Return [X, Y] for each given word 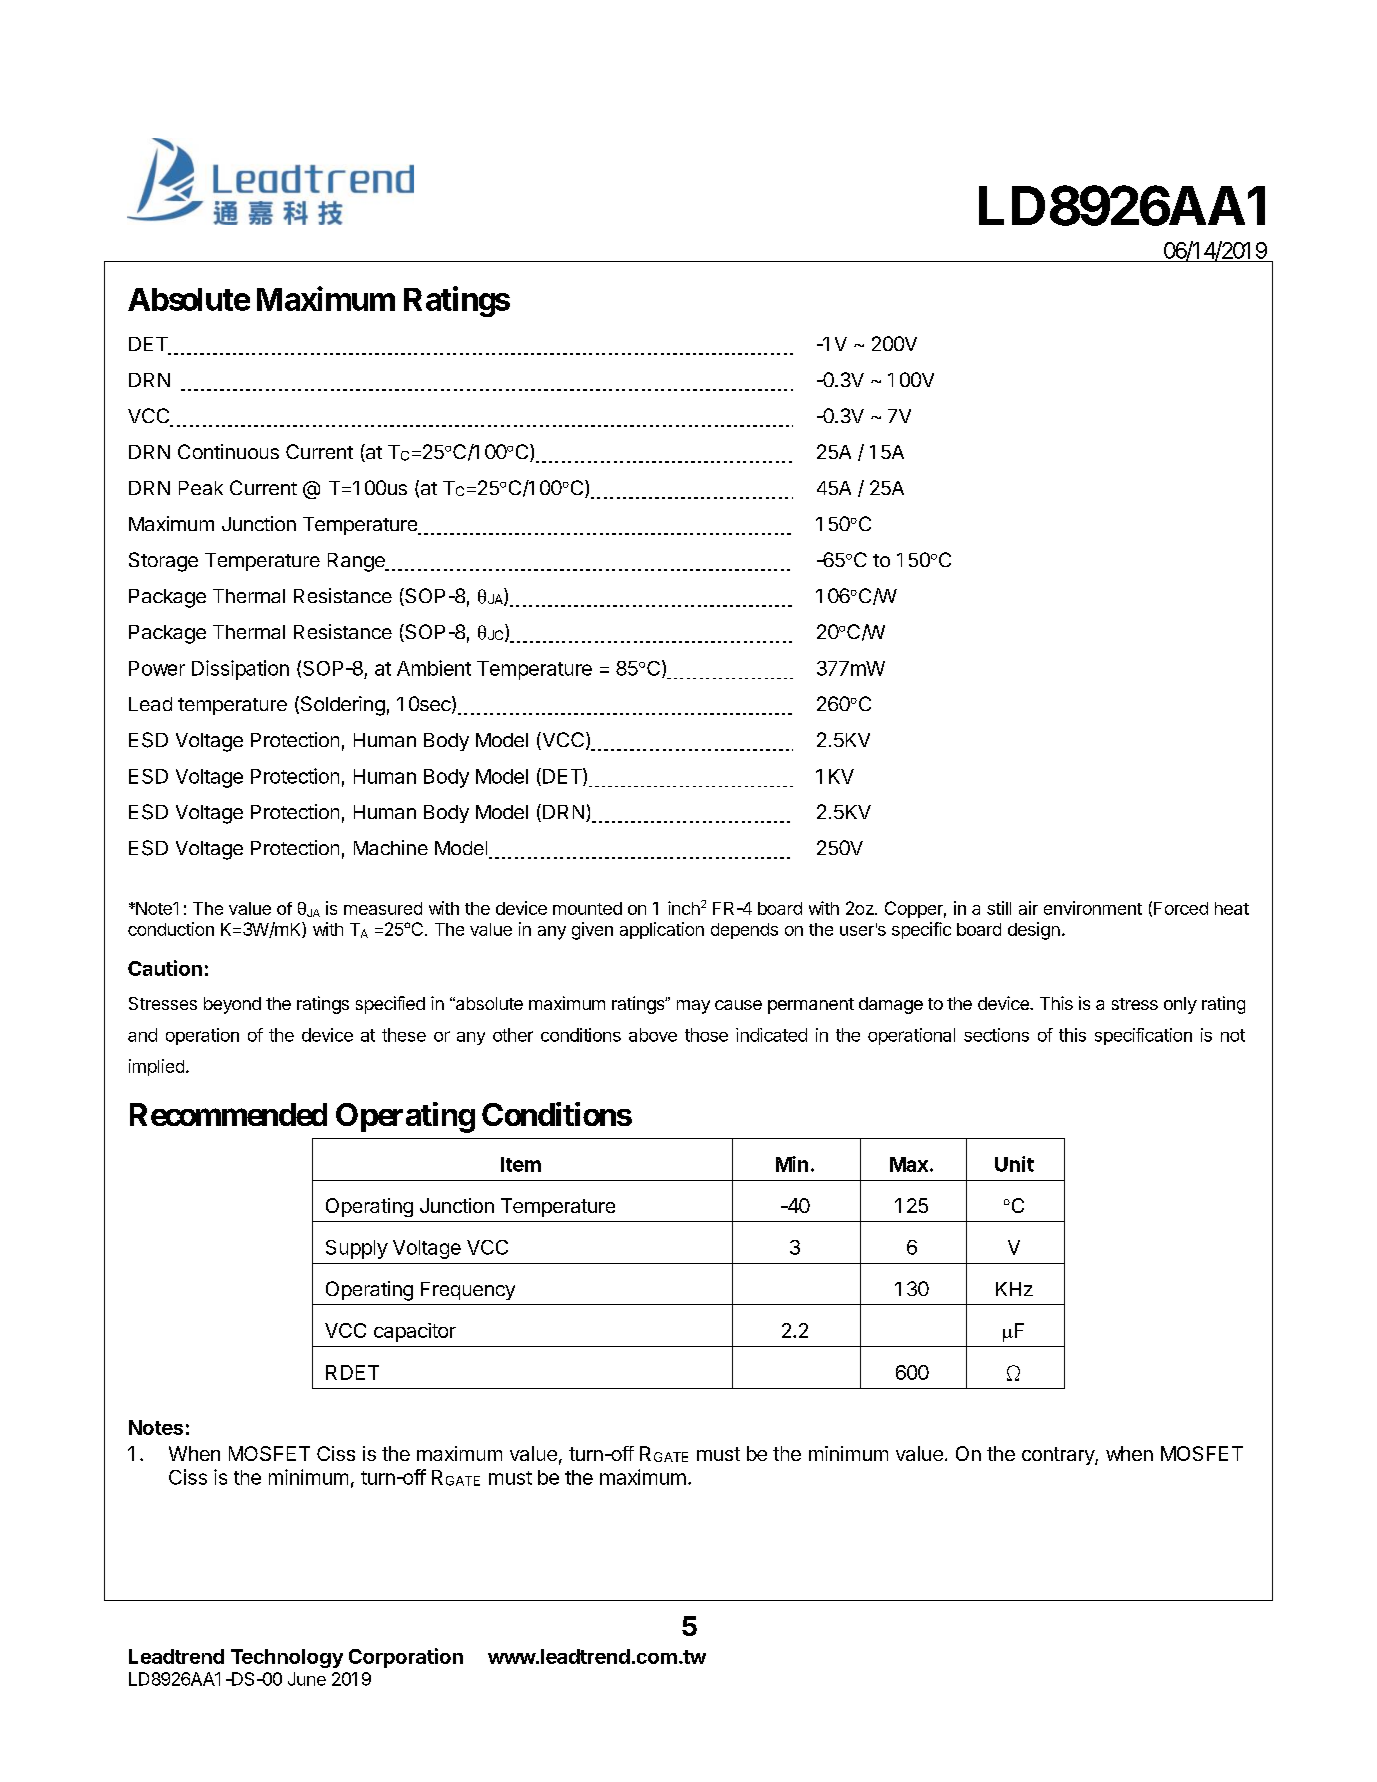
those [706, 1035]
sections [996, 1035]
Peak [201, 488]
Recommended [228, 1114]
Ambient [434, 668]
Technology [287, 1658]
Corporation [406, 1658]
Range [357, 562]
